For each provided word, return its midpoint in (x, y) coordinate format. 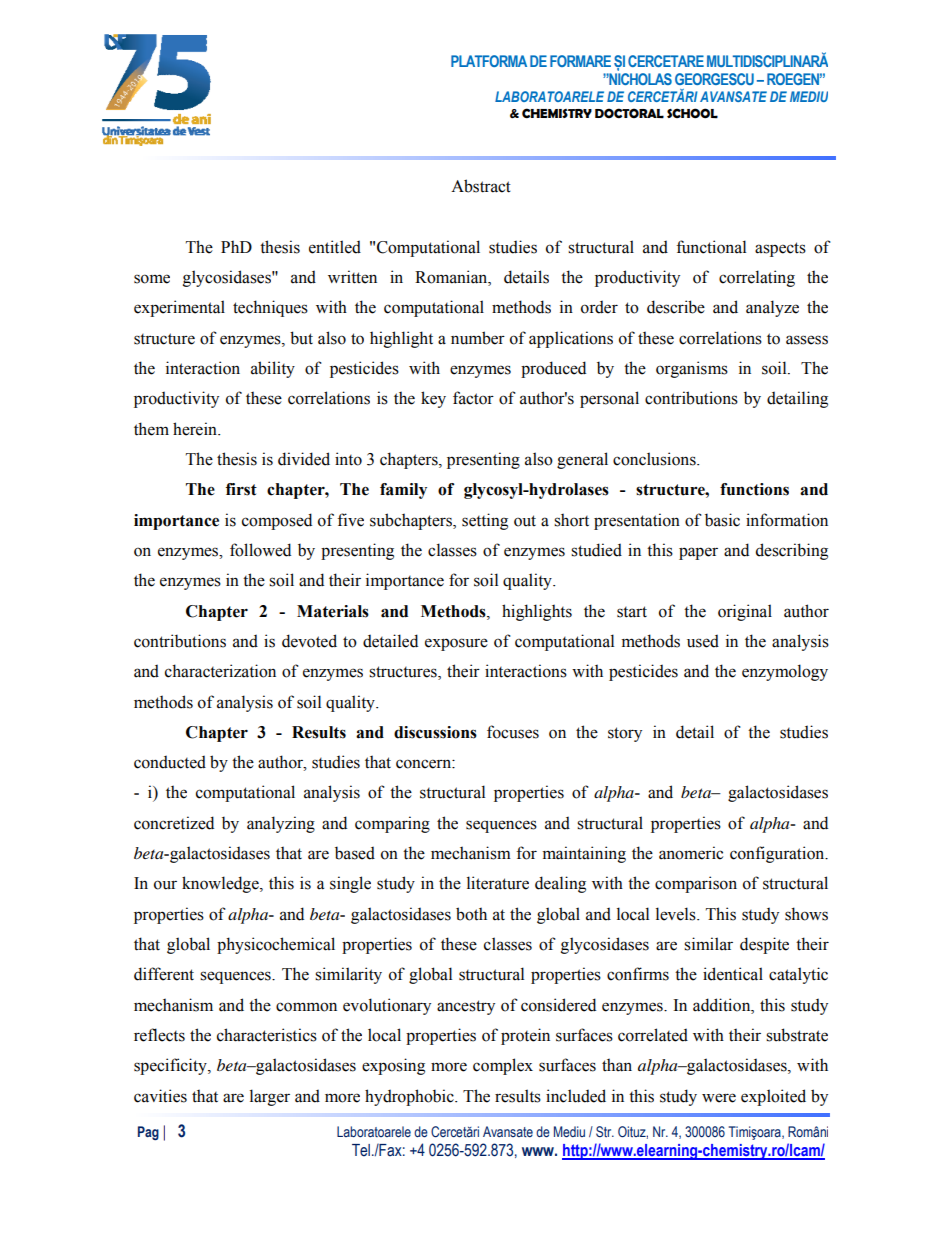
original (745, 612)
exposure (456, 644)
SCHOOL (692, 113)
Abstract (481, 186)
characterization (220, 671)
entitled (335, 247)
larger (270, 1097)
